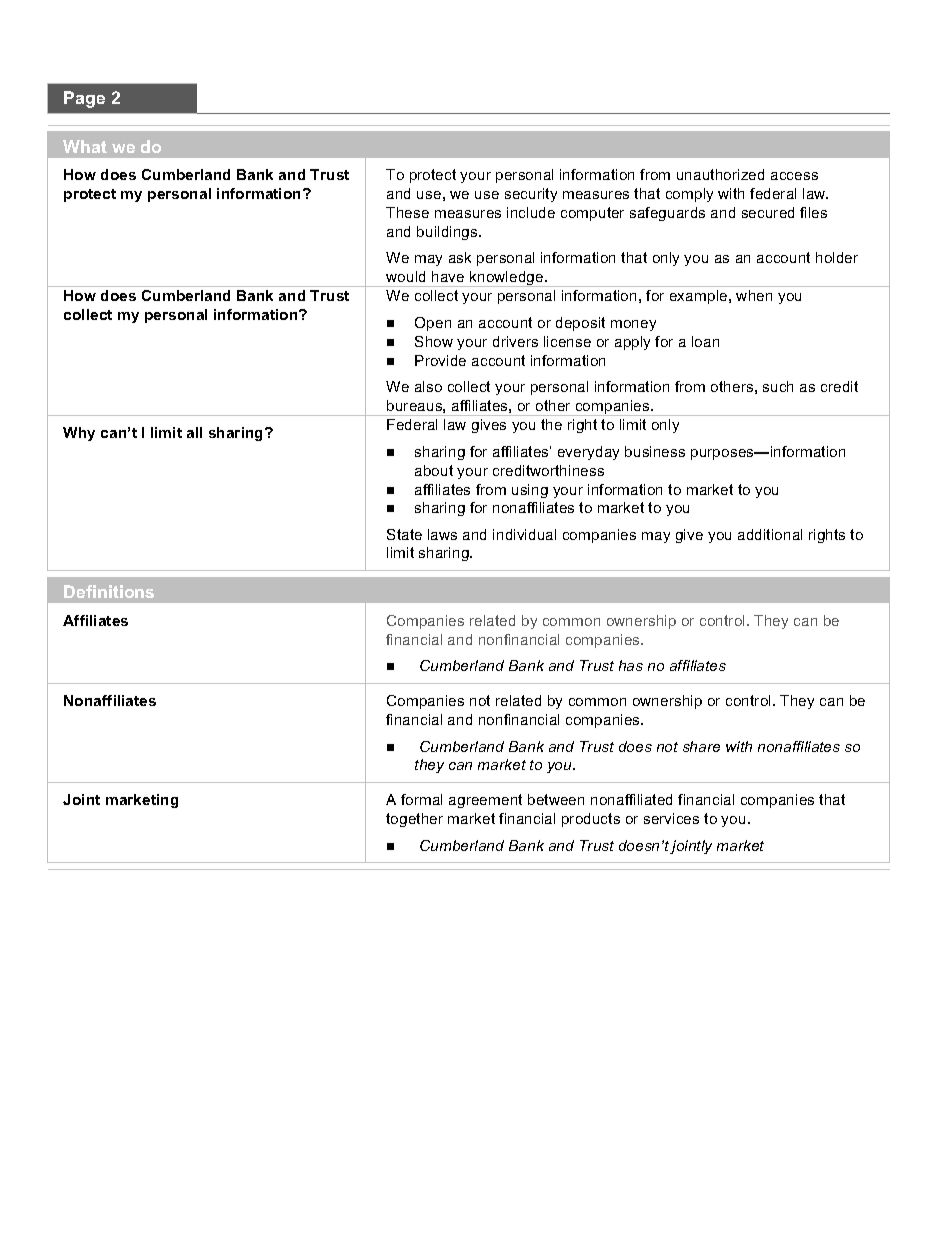  What do you see at coordinates (442, 534) in the screenshot?
I see `laws` at bounding box center [442, 534].
